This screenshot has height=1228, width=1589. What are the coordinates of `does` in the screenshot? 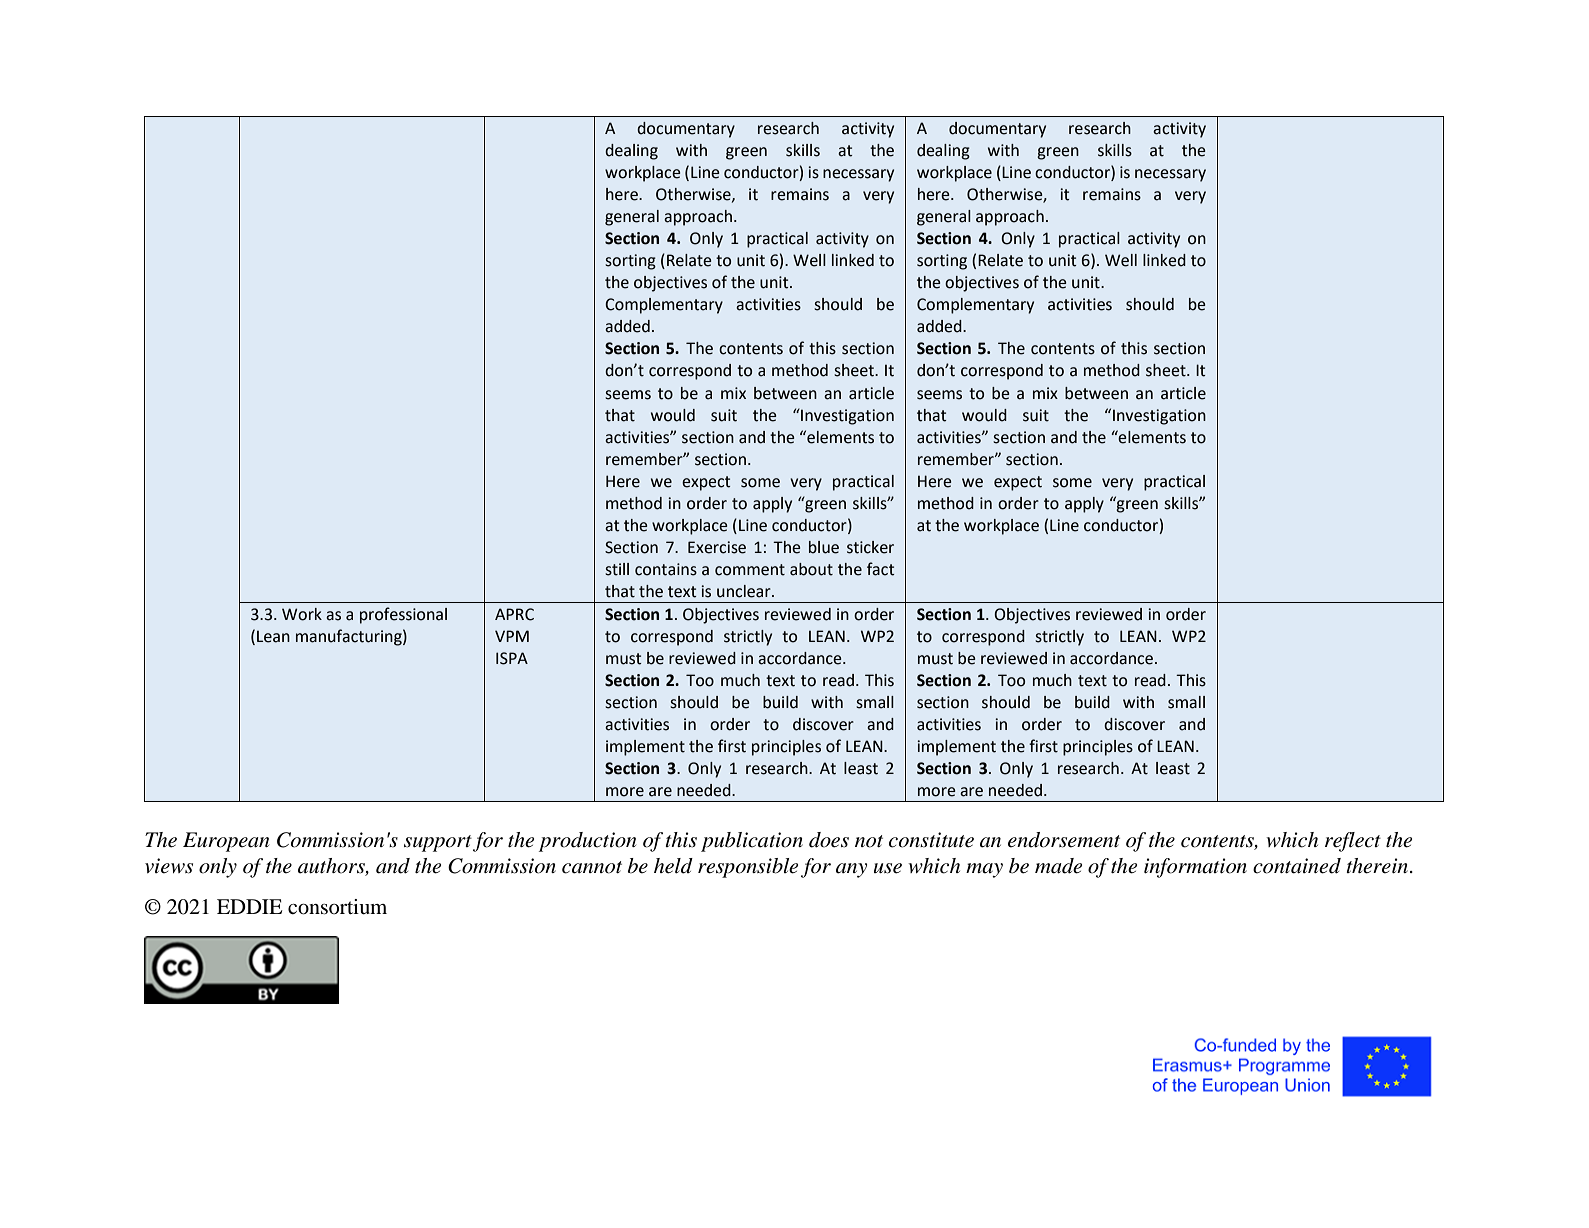 It's located at (829, 840).
